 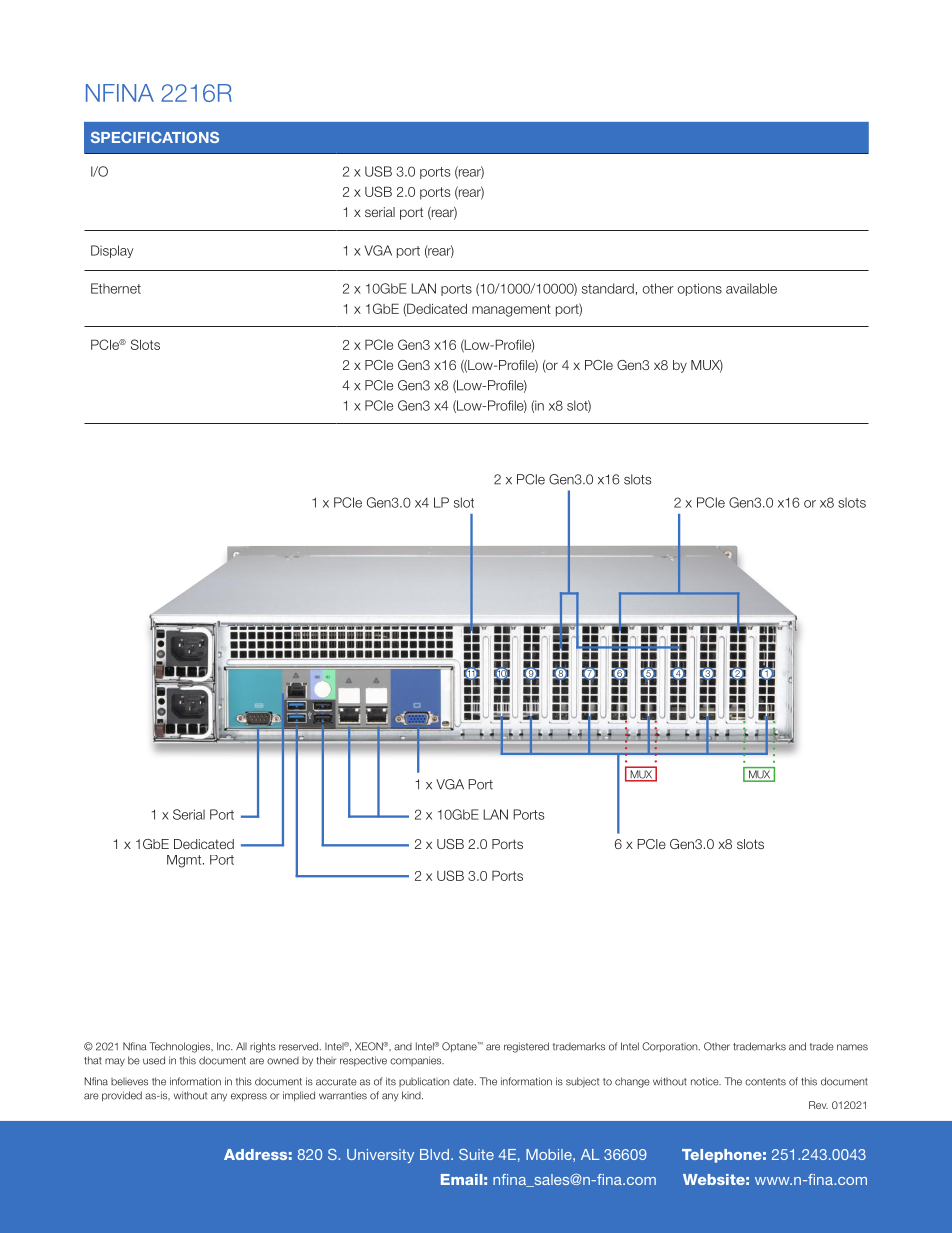 I want to click on available, so click(x=751, y=288).
